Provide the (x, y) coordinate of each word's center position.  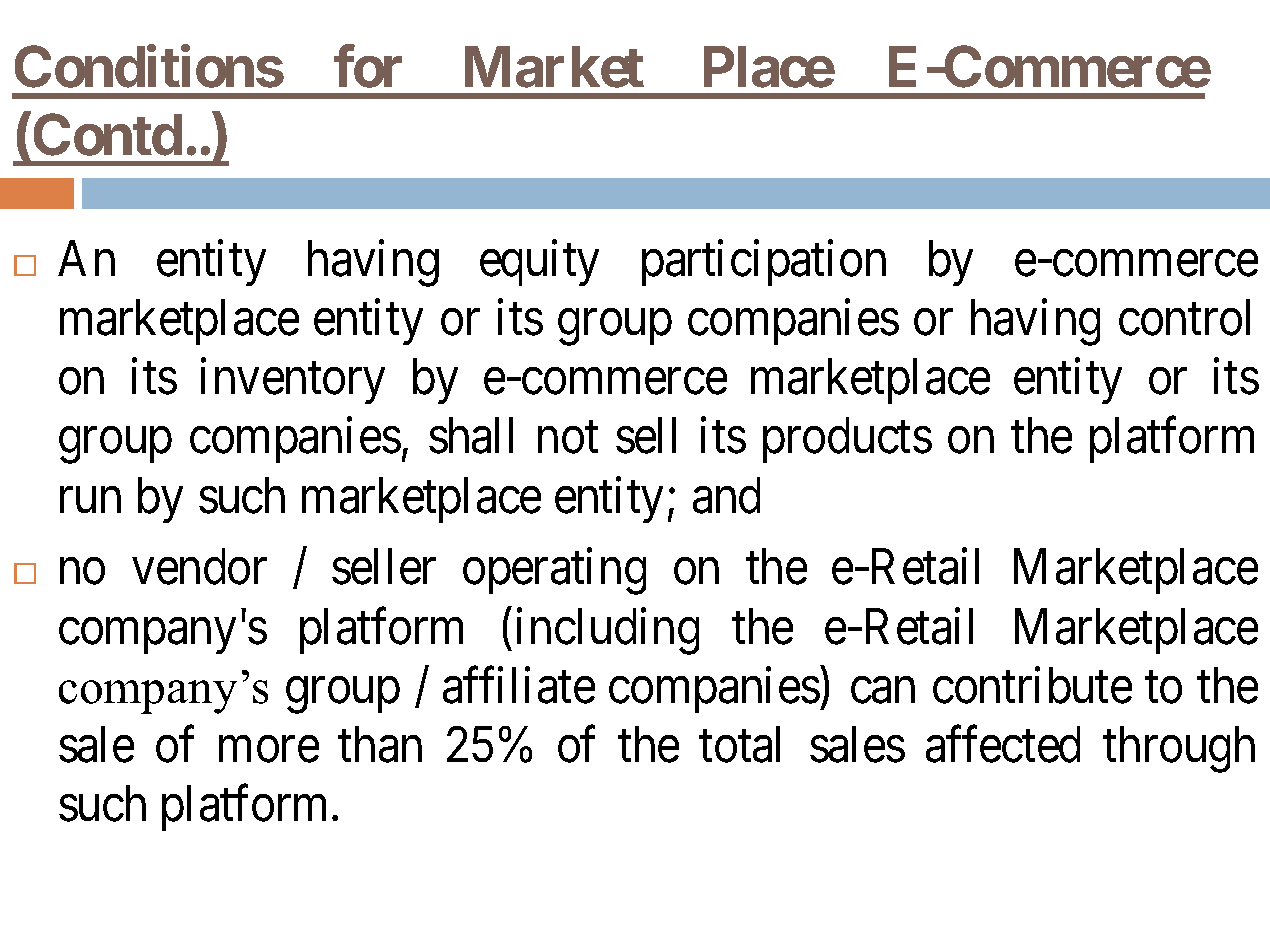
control (1184, 317)
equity (539, 263)
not (568, 438)
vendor (199, 567)
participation (764, 263)
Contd (108, 135)
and (726, 495)
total (739, 744)
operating (554, 572)
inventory (293, 381)
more (269, 750)
